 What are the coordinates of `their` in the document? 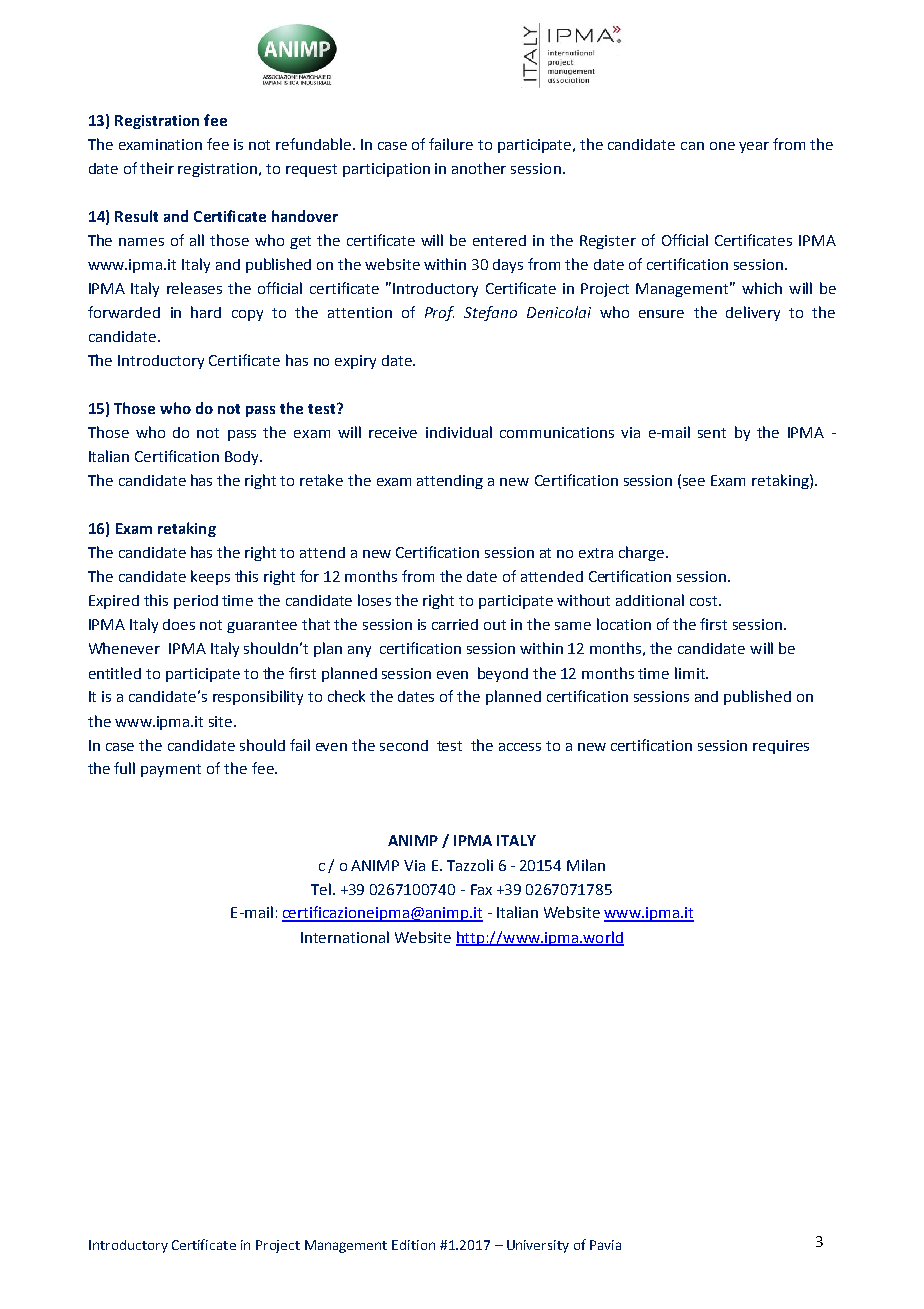 It's located at (157, 168).
